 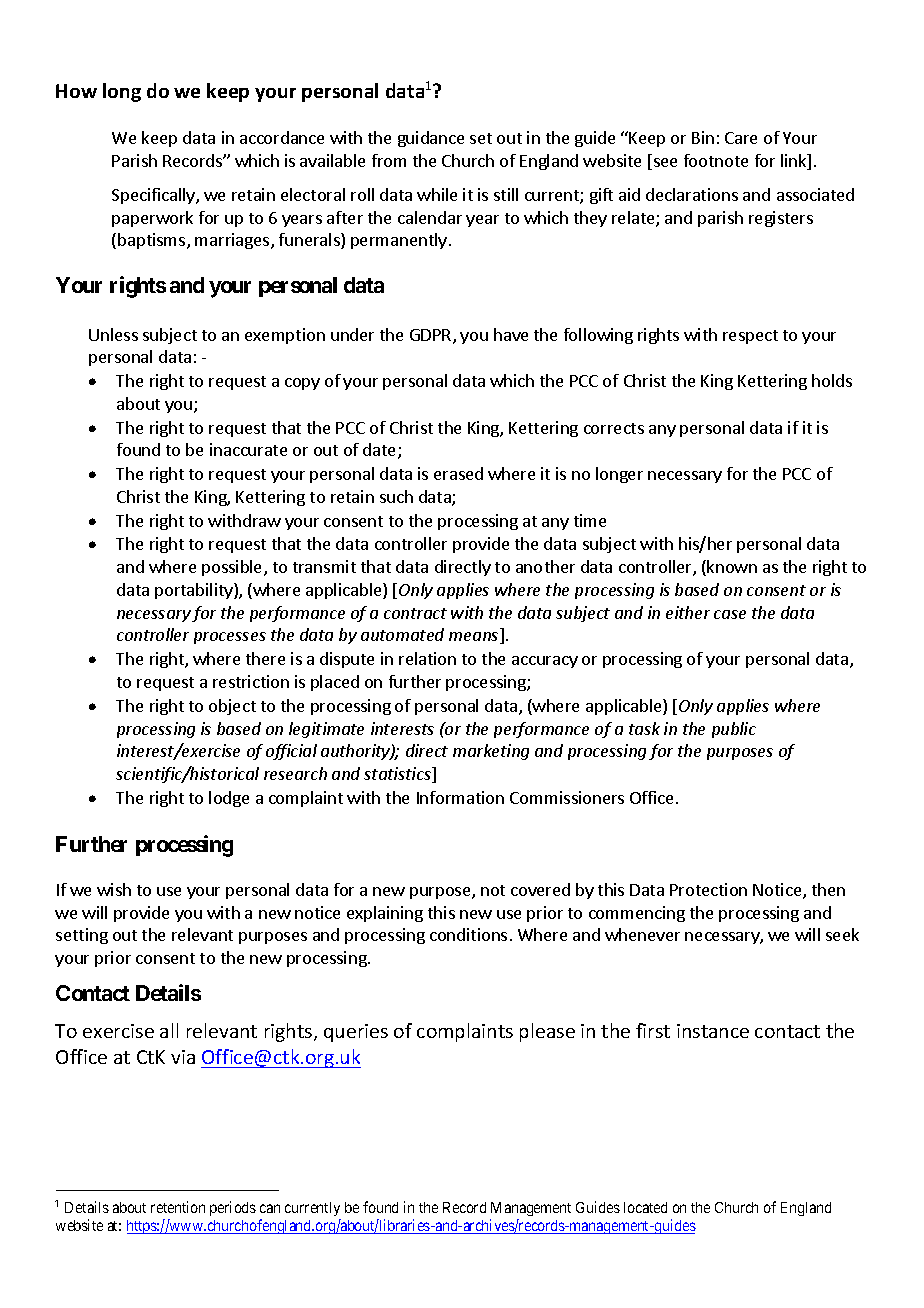 I want to click on lodge, so click(x=229, y=799).
